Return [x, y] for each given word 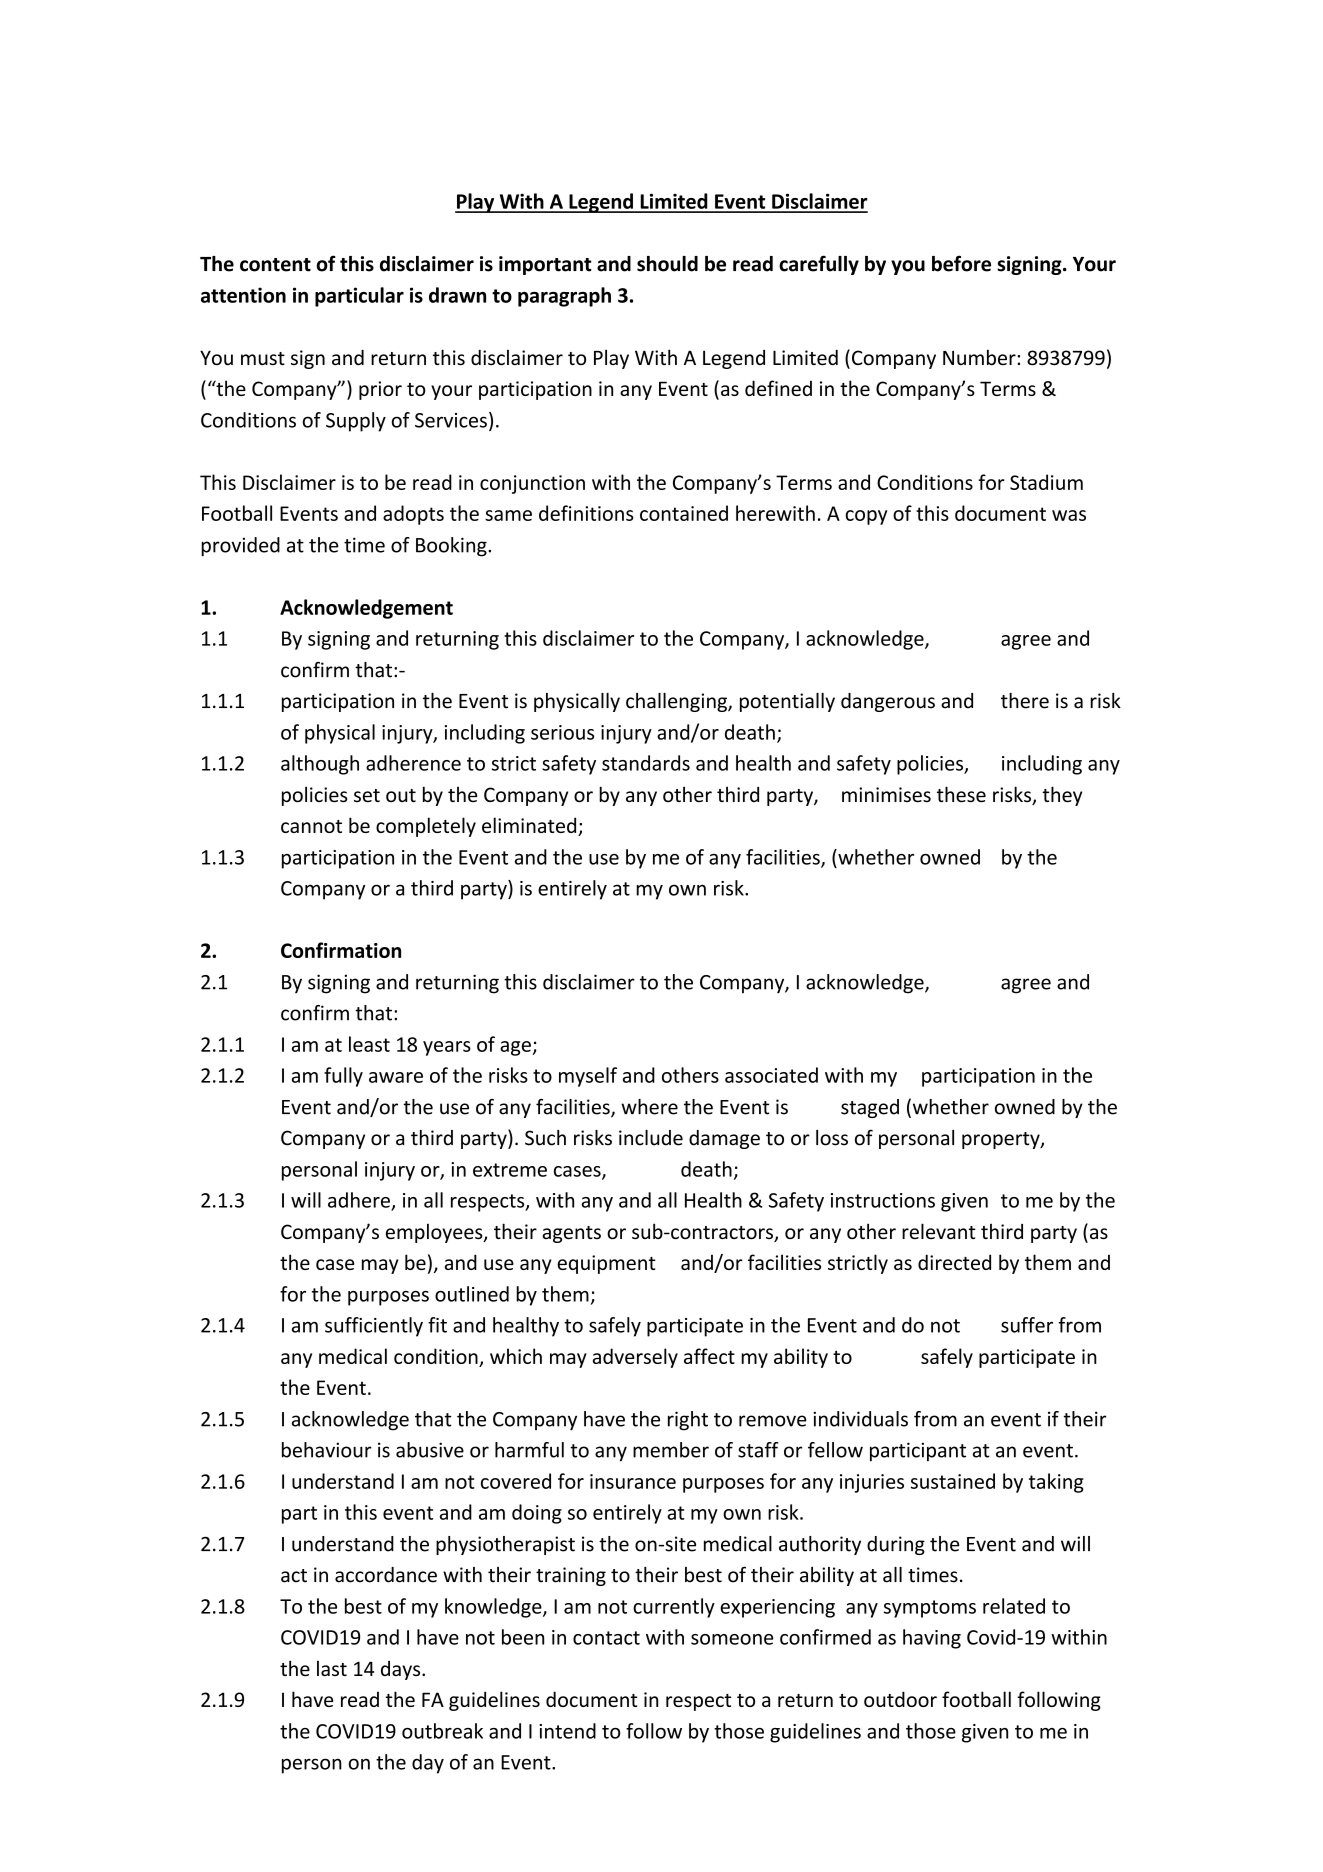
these [961, 794]
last [332, 1668]
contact [606, 1638]
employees [435, 1233]
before [961, 263]
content [275, 265]
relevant [939, 1231]
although [320, 765]
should [667, 264]
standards [646, 763]
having [932, 1639]
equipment [606, 1264]
